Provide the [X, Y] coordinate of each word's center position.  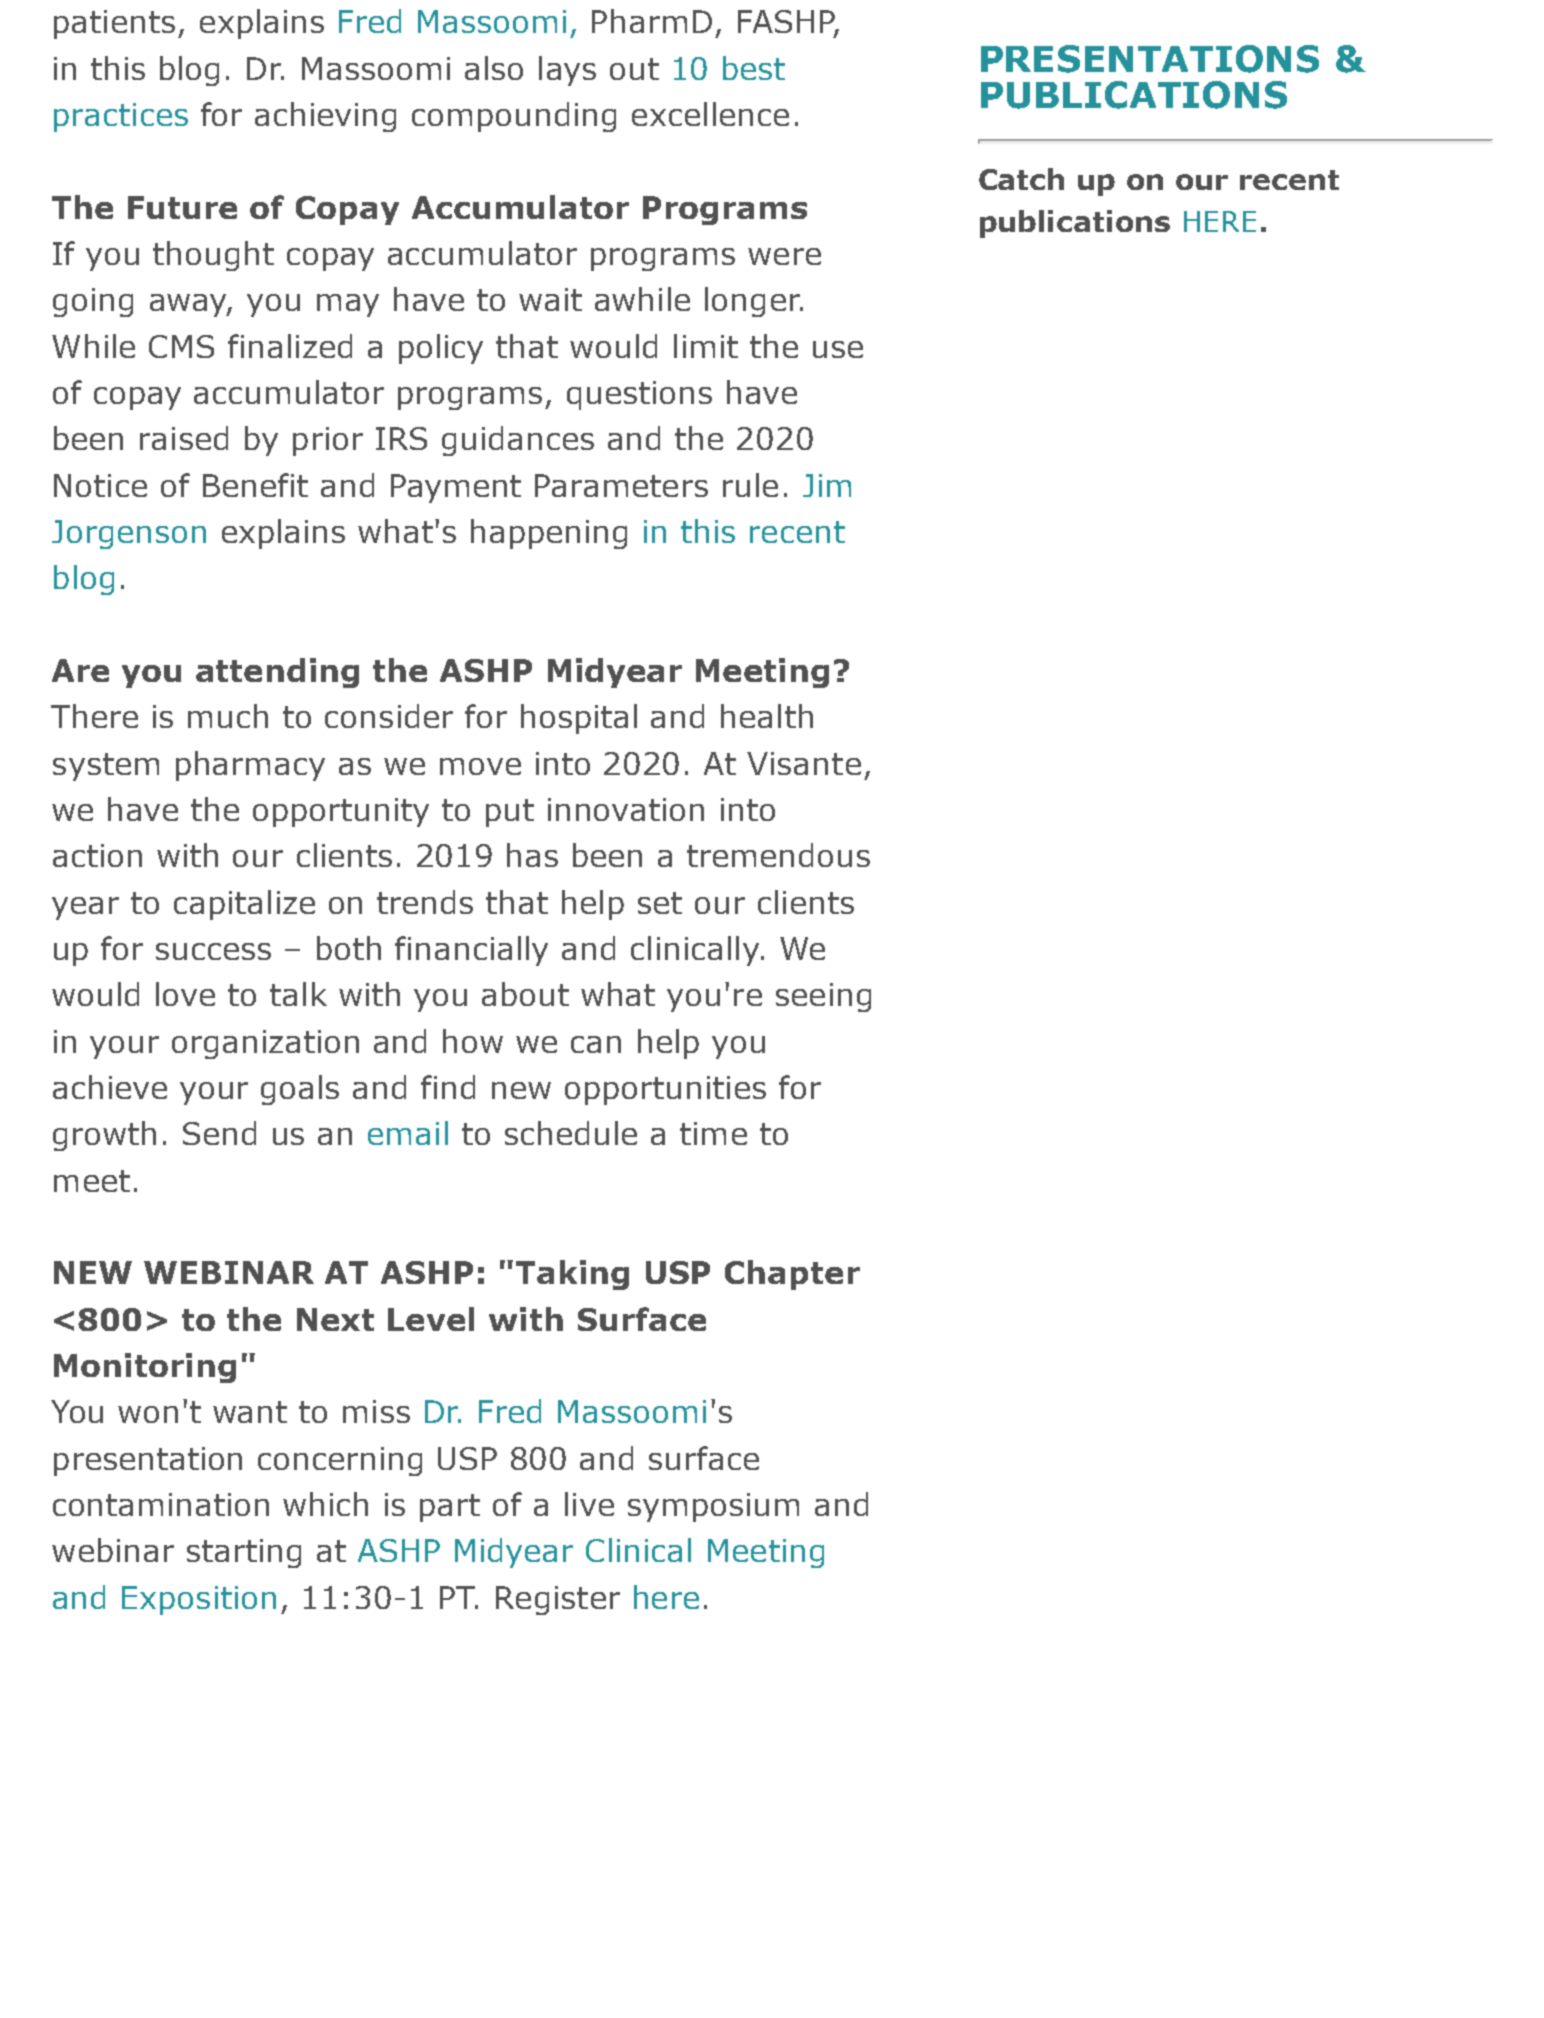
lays [567, 71]
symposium [713, 1507]
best [754, 68]
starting [244, 1553]
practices [121, 117]
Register [558, 1600]
